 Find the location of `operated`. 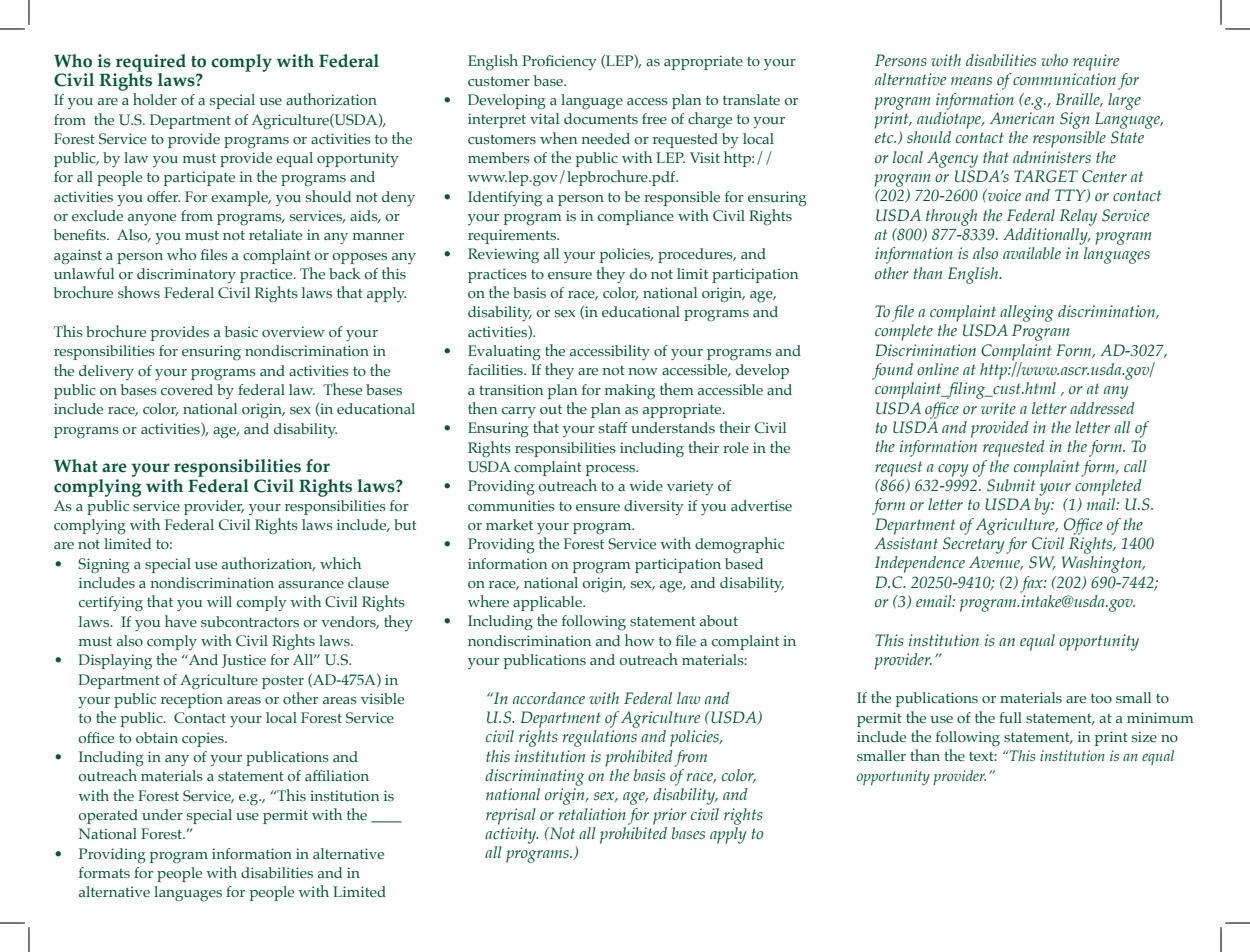

operated is located at coordinates (108, 816).
